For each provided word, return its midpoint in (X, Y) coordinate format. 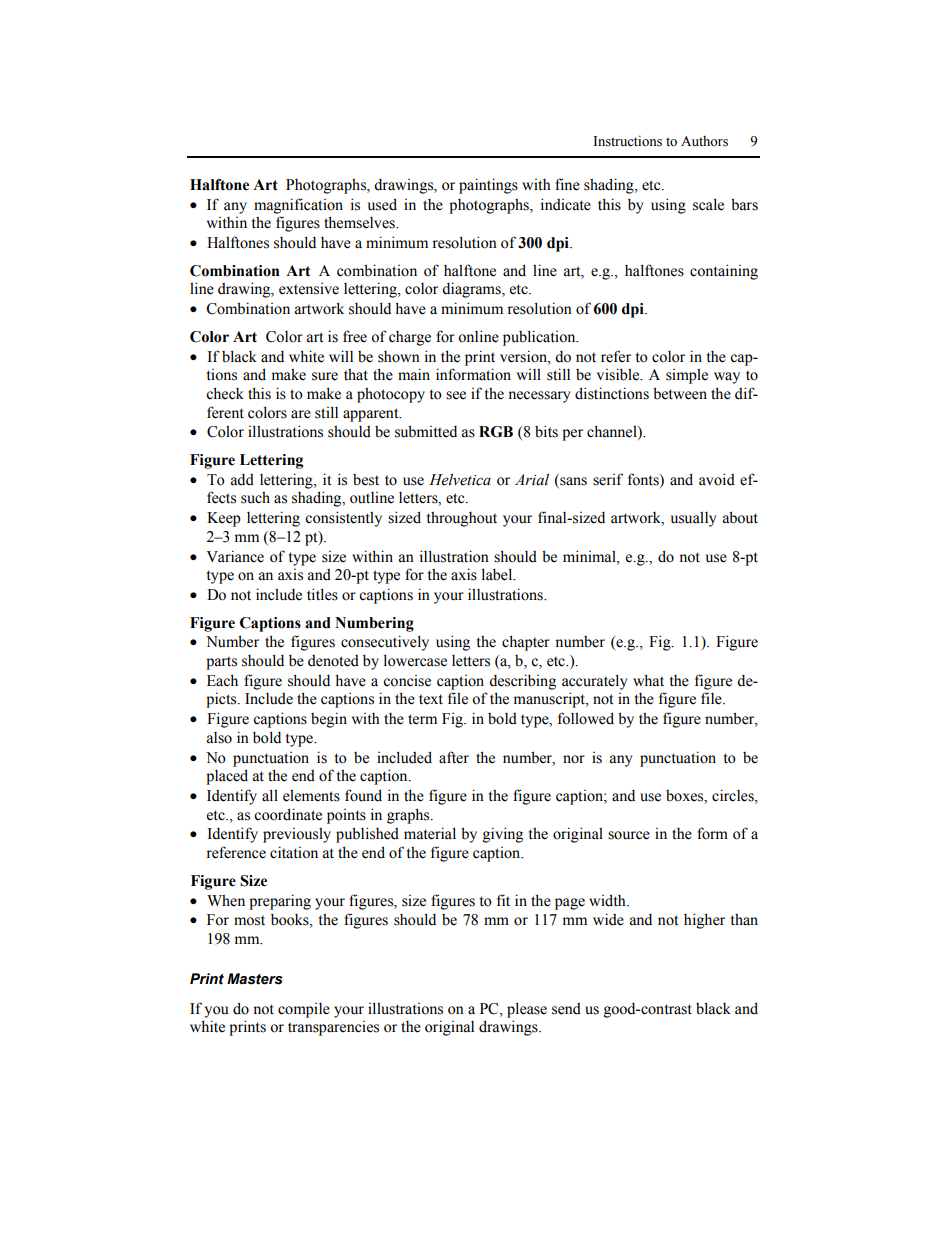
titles (322, 594)
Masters (255, 979)
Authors (704, 141)
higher (704, 921)
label (498, 574)
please (527, 1010)
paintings (488, 186)
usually (693, 519)
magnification (298, 206)
